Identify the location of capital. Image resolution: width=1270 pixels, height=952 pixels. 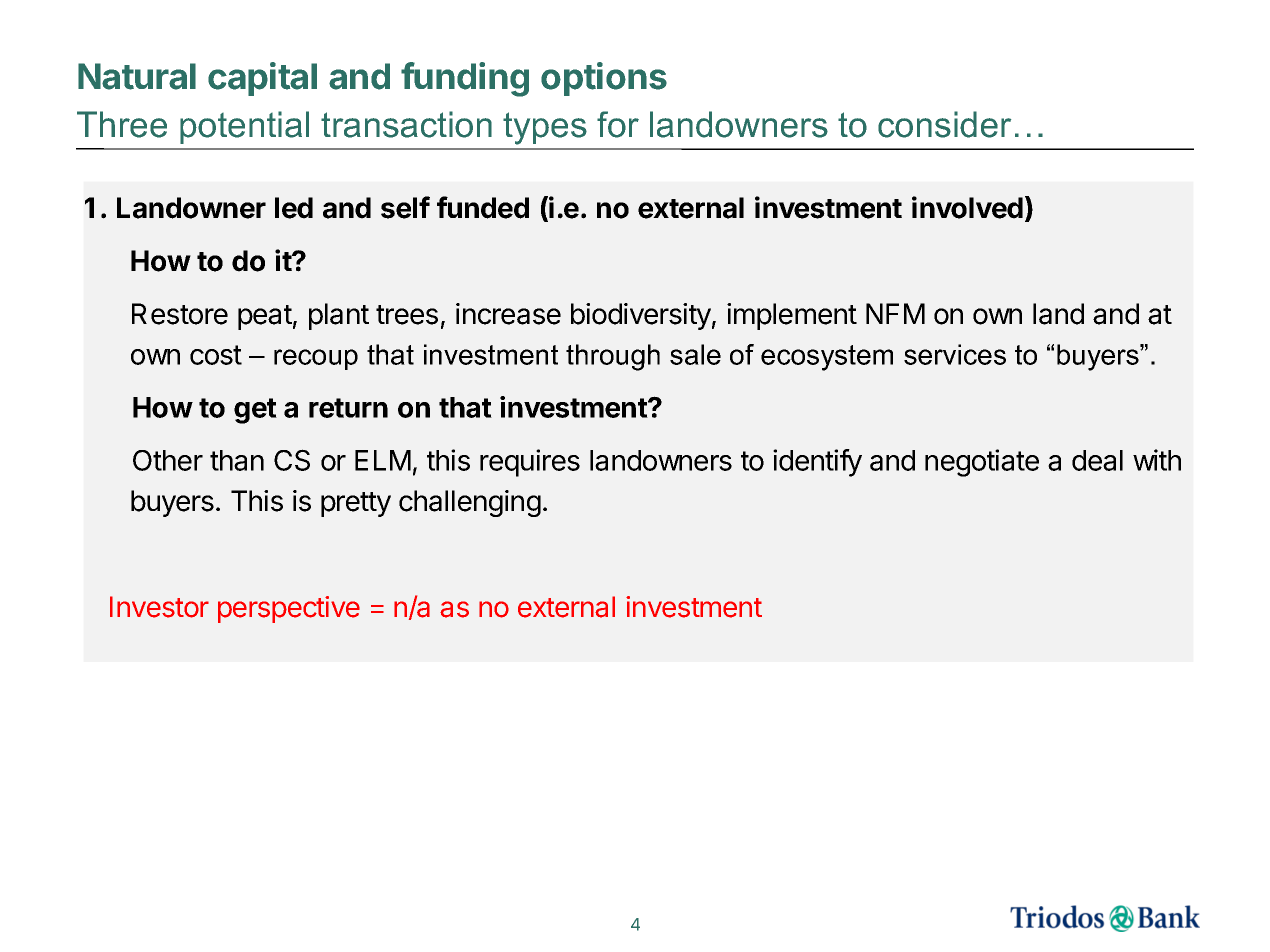
(262, 79).
